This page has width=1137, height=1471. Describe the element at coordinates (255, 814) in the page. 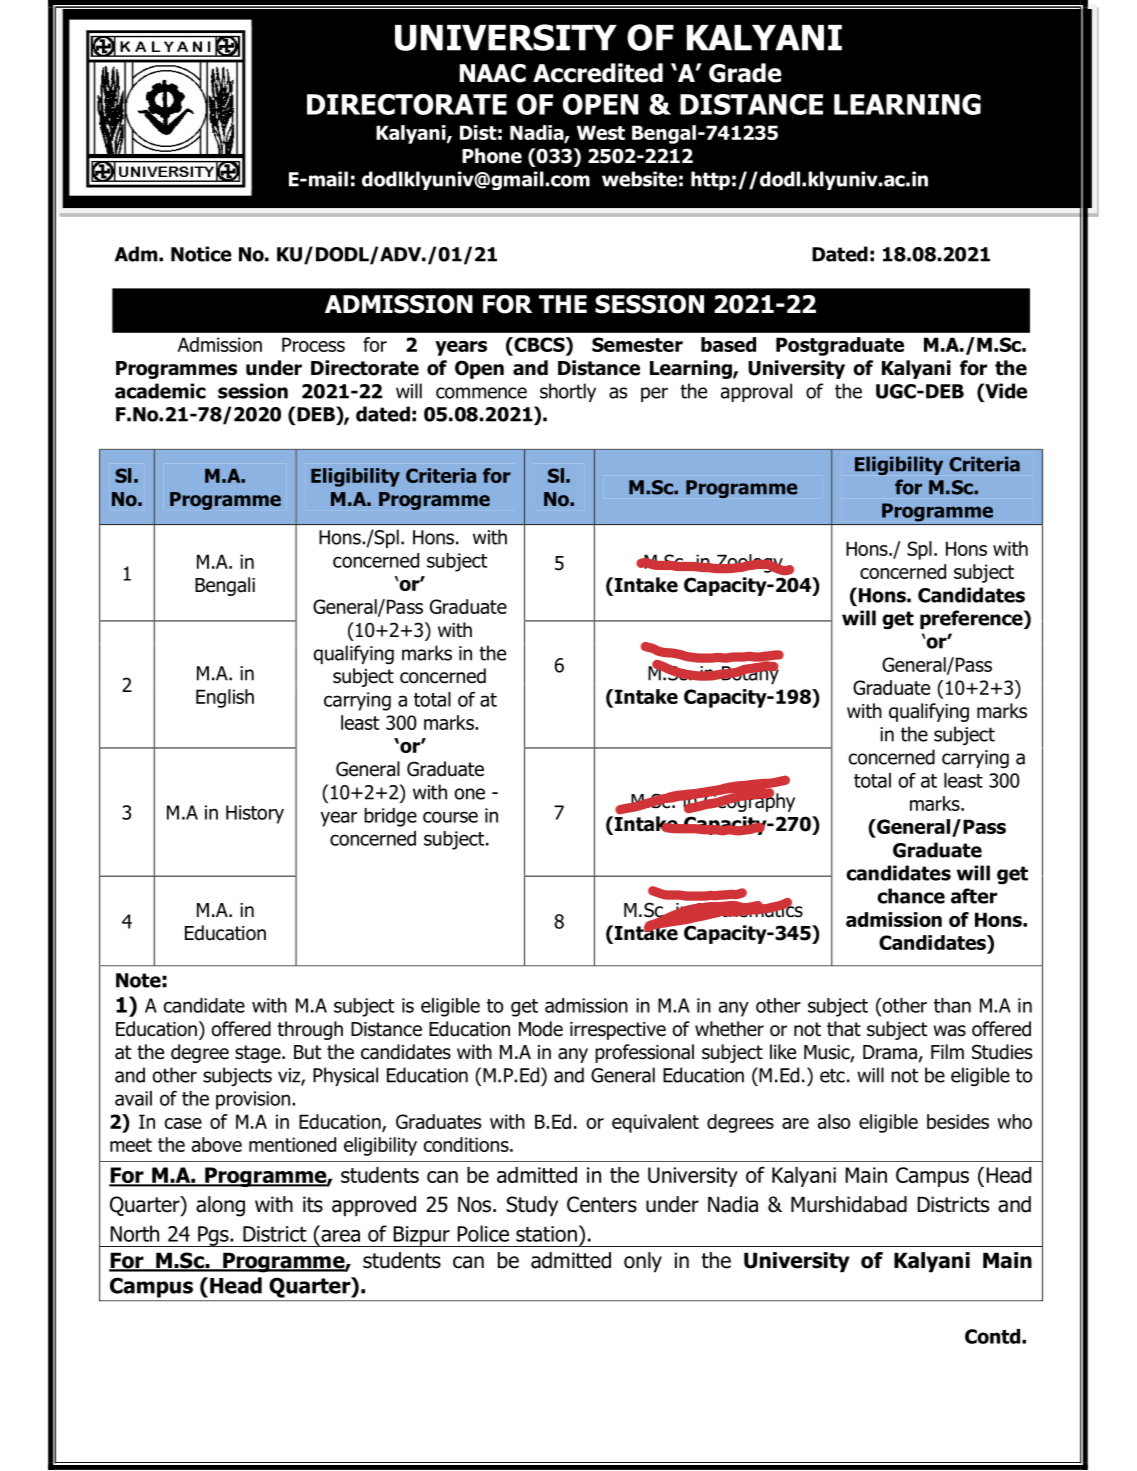

I see `History` at that location.
